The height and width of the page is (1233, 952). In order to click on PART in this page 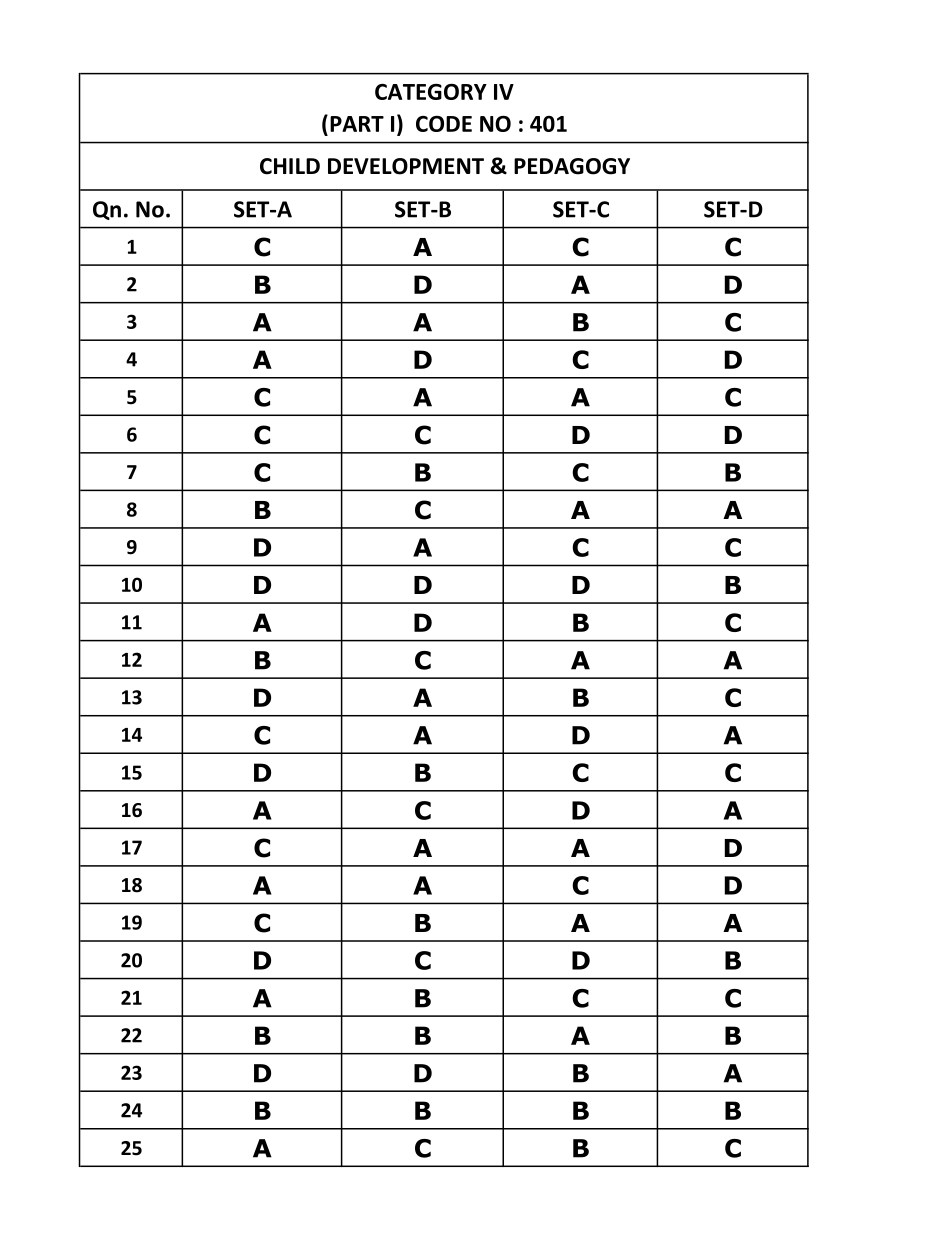, I will do `click(357, 124)`.
